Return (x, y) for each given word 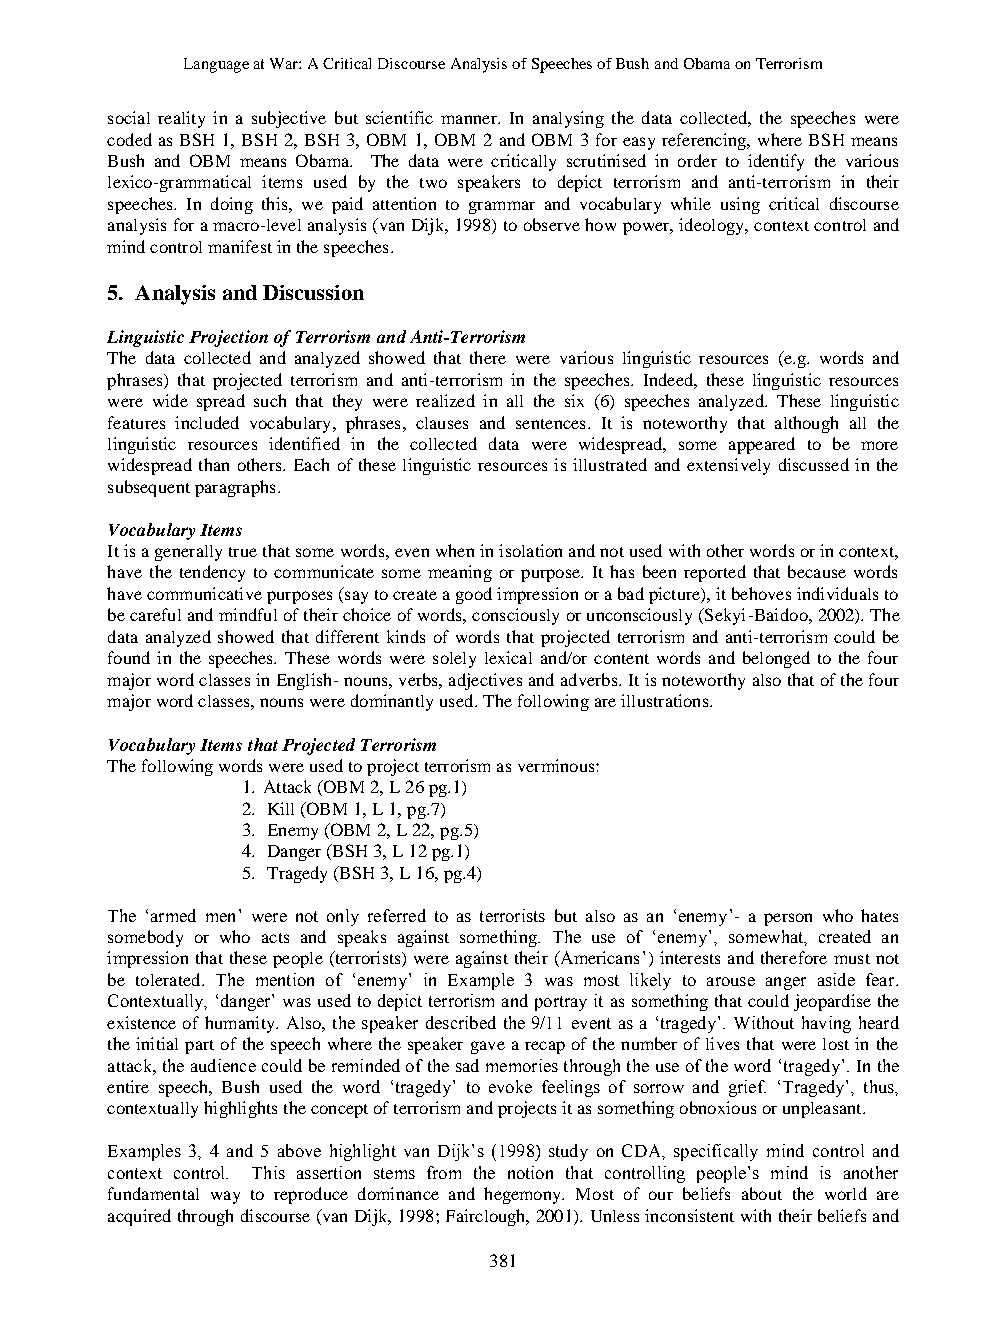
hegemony (524, 1195)
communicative (204, 593)
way (225, 1197)
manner (470, 119)
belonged (776, 659)
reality (181, 119)
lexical (508, 657)
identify (776, 162)
